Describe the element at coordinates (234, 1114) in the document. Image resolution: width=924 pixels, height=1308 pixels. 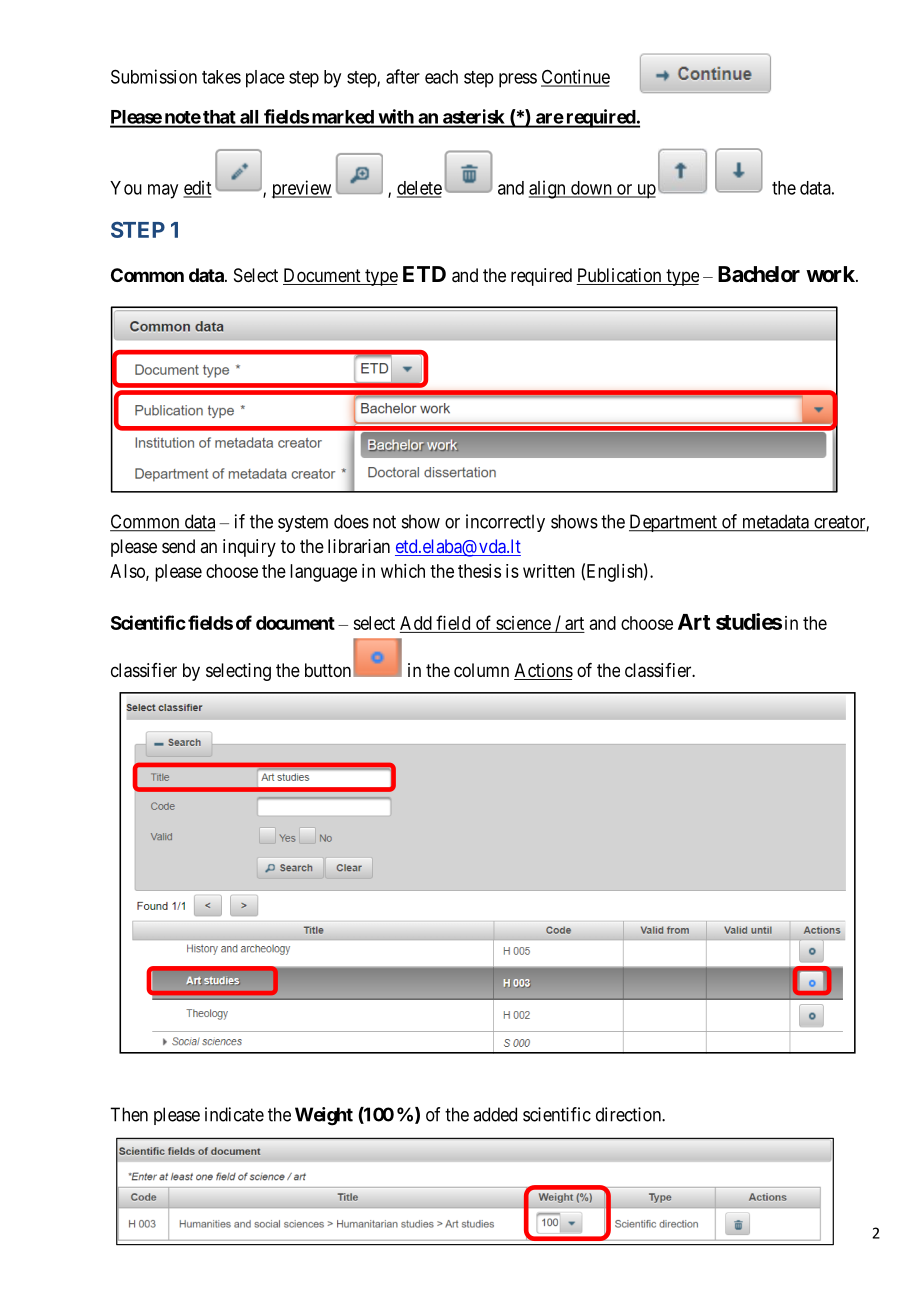
I see `indicate` at that location.
